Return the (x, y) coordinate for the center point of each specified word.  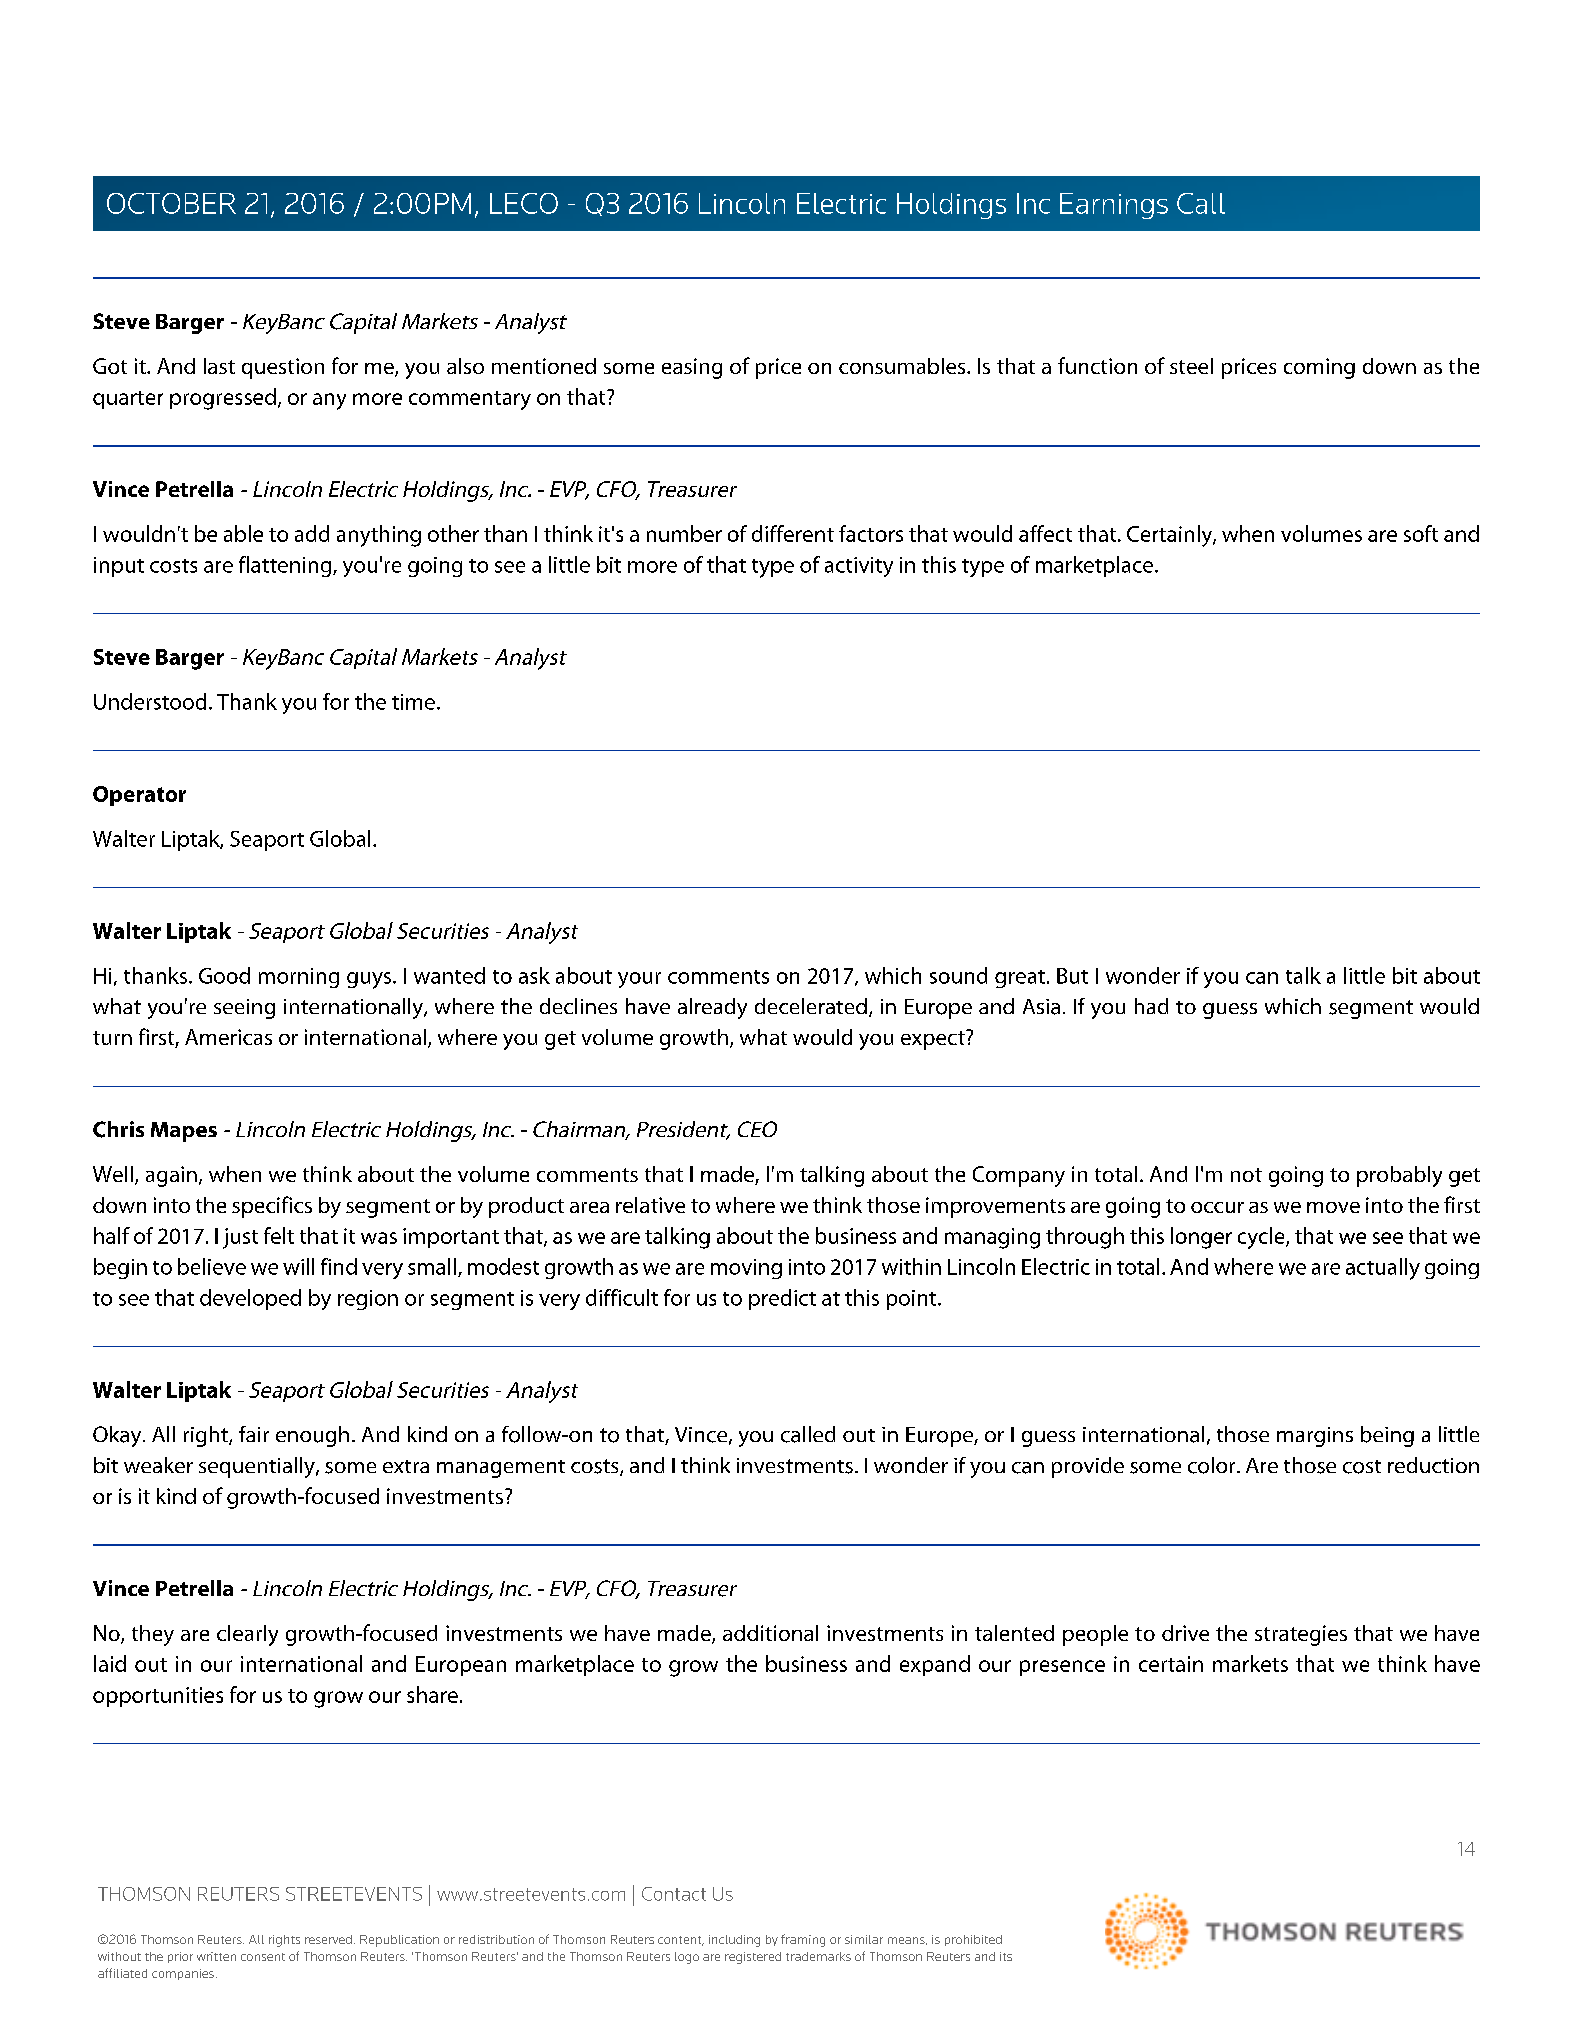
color (1213, 1465)
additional (770, 1633)
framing (803, 1940)
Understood (150, 701)
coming (1319, 368)
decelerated (811, 1006)
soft (1421, 533)
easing (692, 368)
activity (859, 567)
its (1006, 1956)
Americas (228, 1037)
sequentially (258, 1467)
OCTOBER (171, 203)
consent (263, 1957)
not (1246, 1175)
